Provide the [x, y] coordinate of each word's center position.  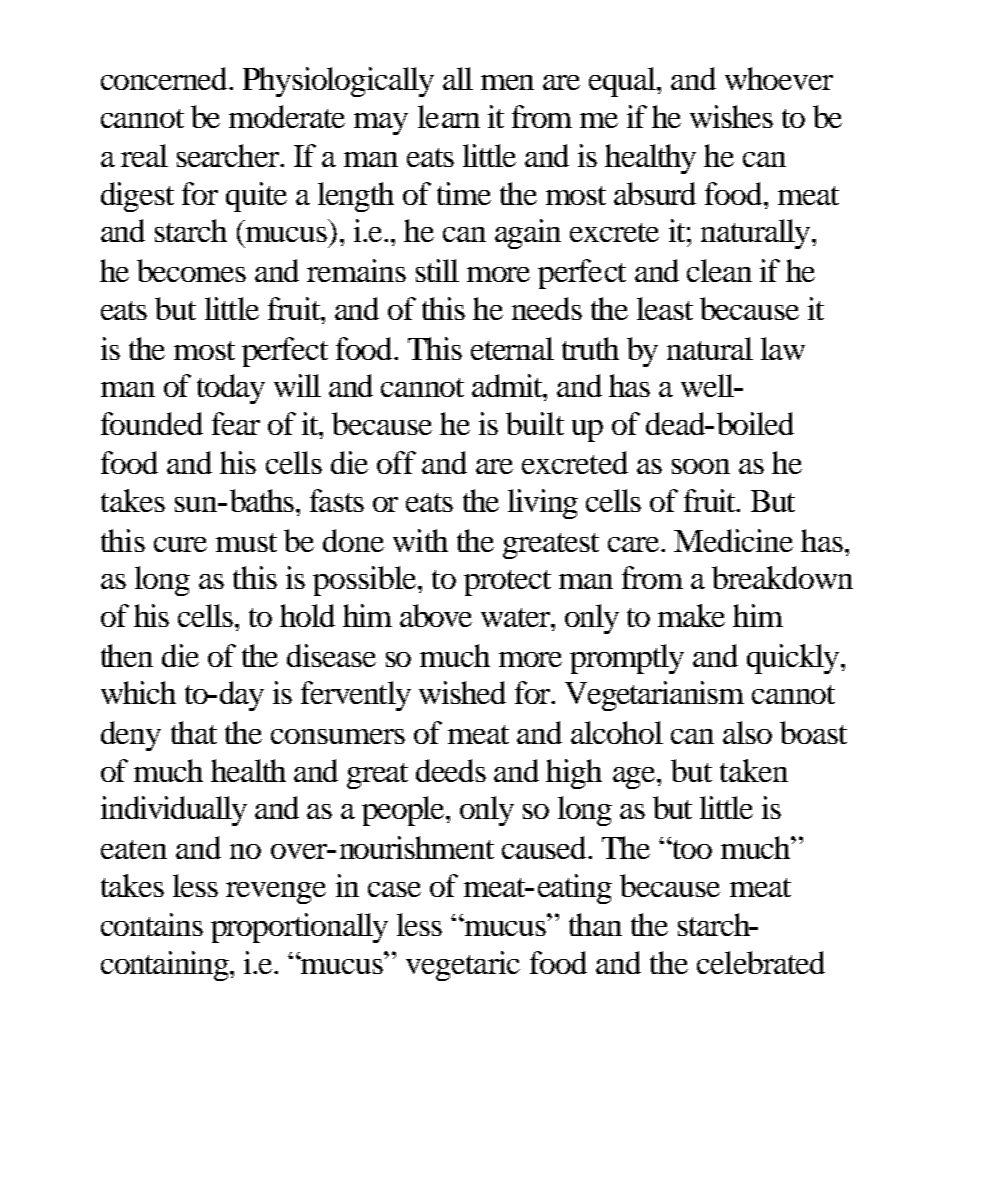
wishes [731, 116]
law [783, 348]
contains [152, 924]
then [127, 655]
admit [508, 386]
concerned [166, 78]
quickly [794, 659]
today [231, 389]
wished [462, 692]
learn [449, 116]
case [394, 889]
